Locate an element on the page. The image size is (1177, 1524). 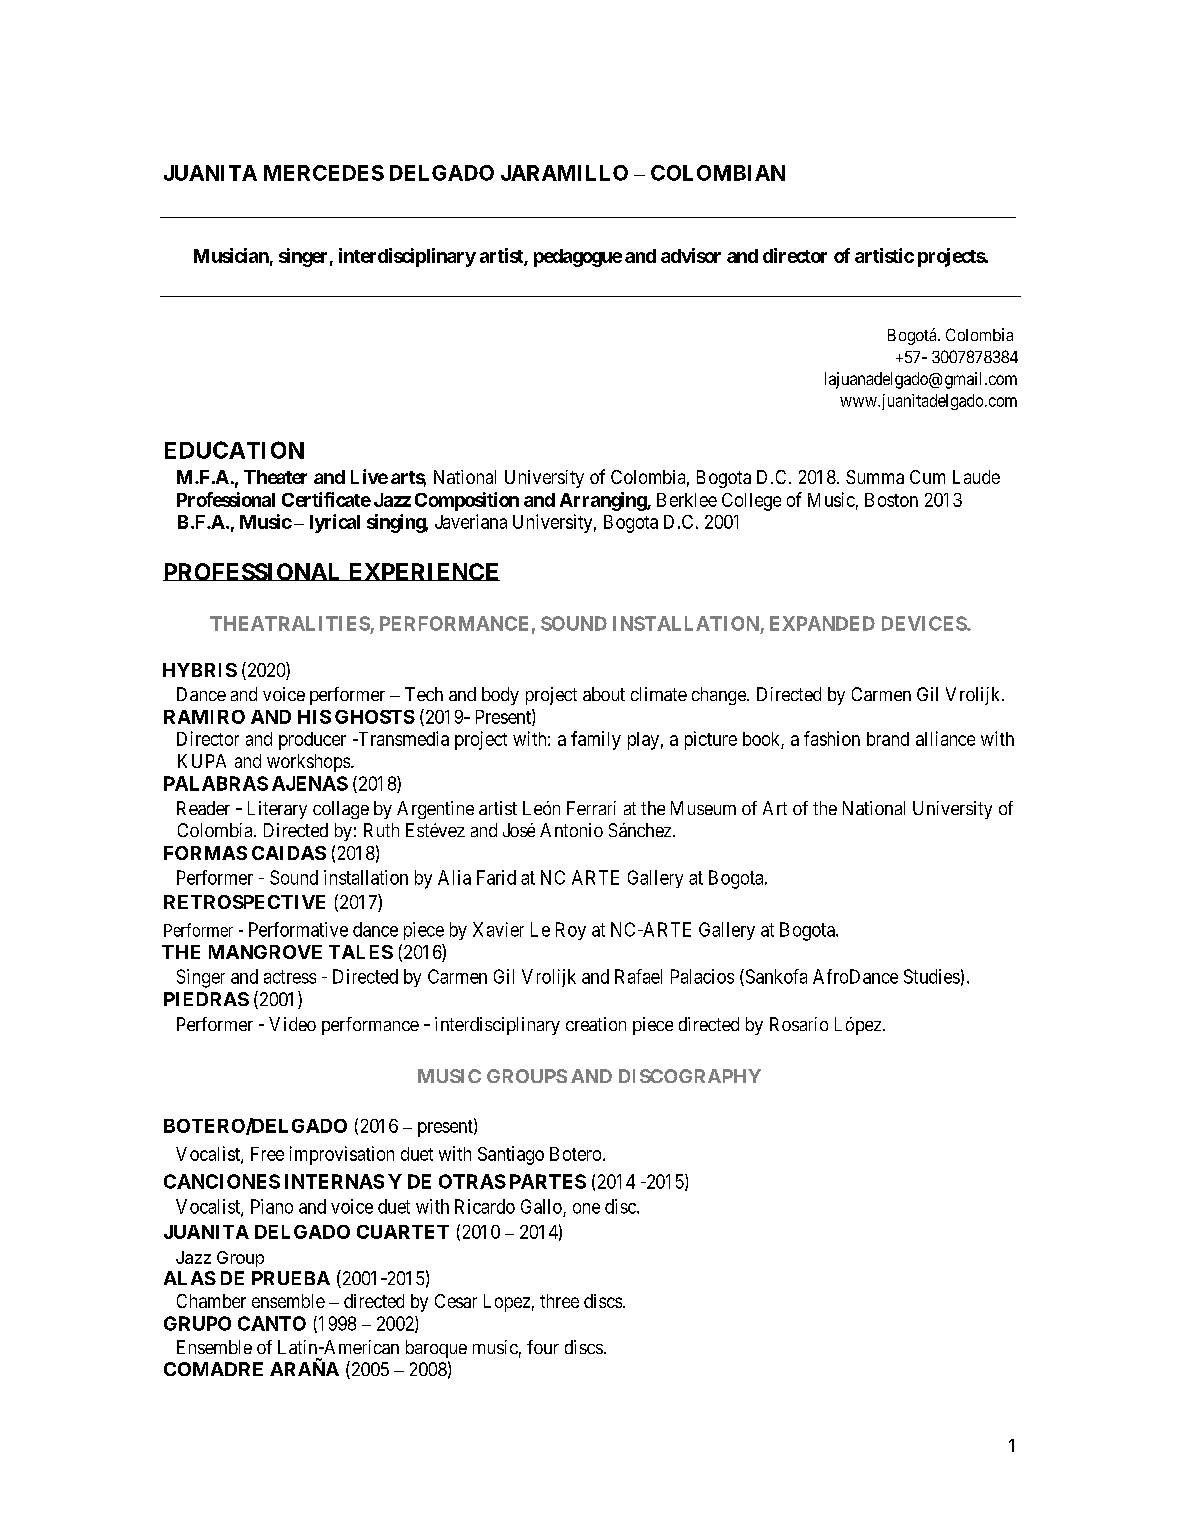
family is located at coordinates (596, 740).
